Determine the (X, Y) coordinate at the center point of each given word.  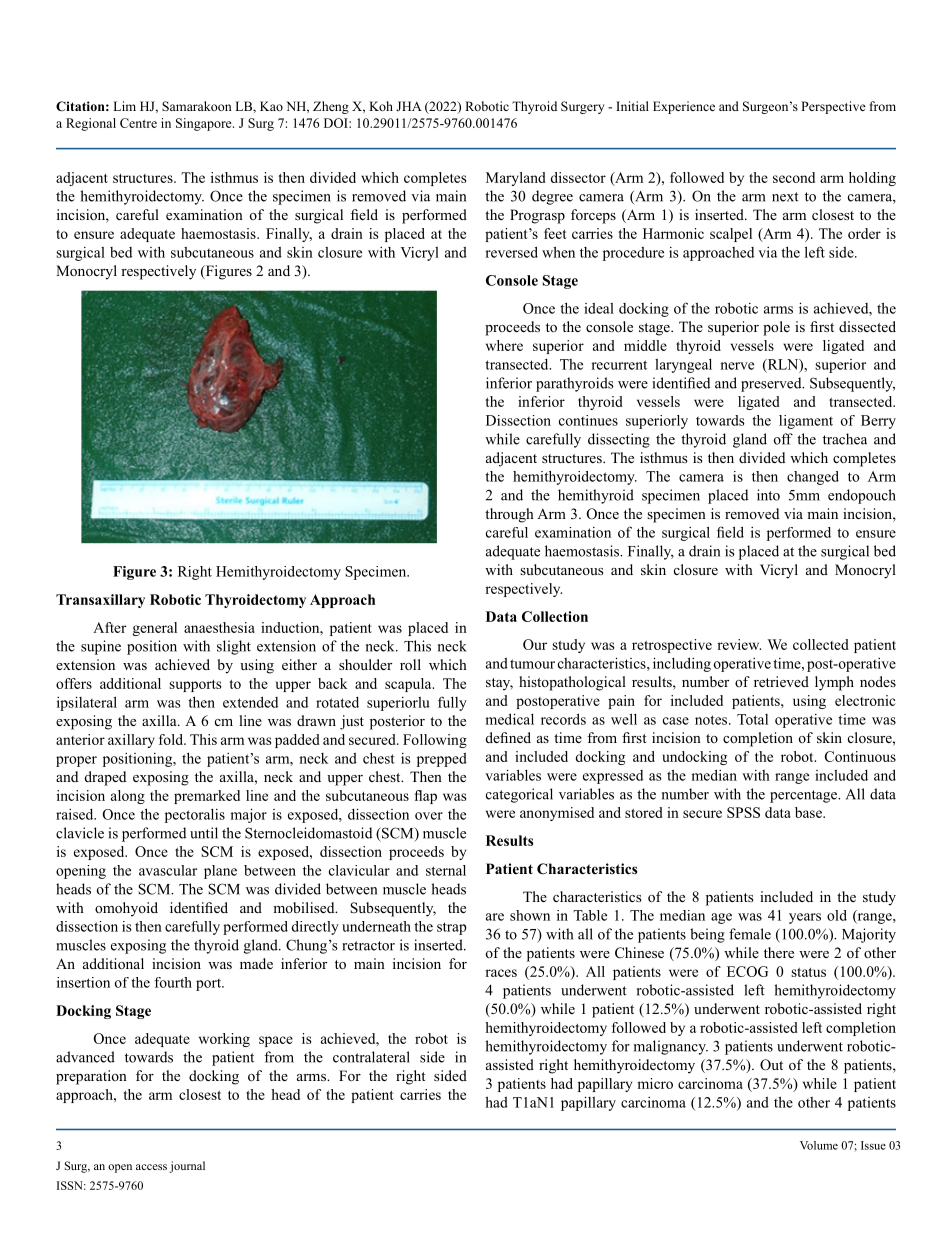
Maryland (516, 179)
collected (821, 644)
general (154, 629)
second (794, 177)
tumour (532, 664)
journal (187, 1167)
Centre (138, 123)
